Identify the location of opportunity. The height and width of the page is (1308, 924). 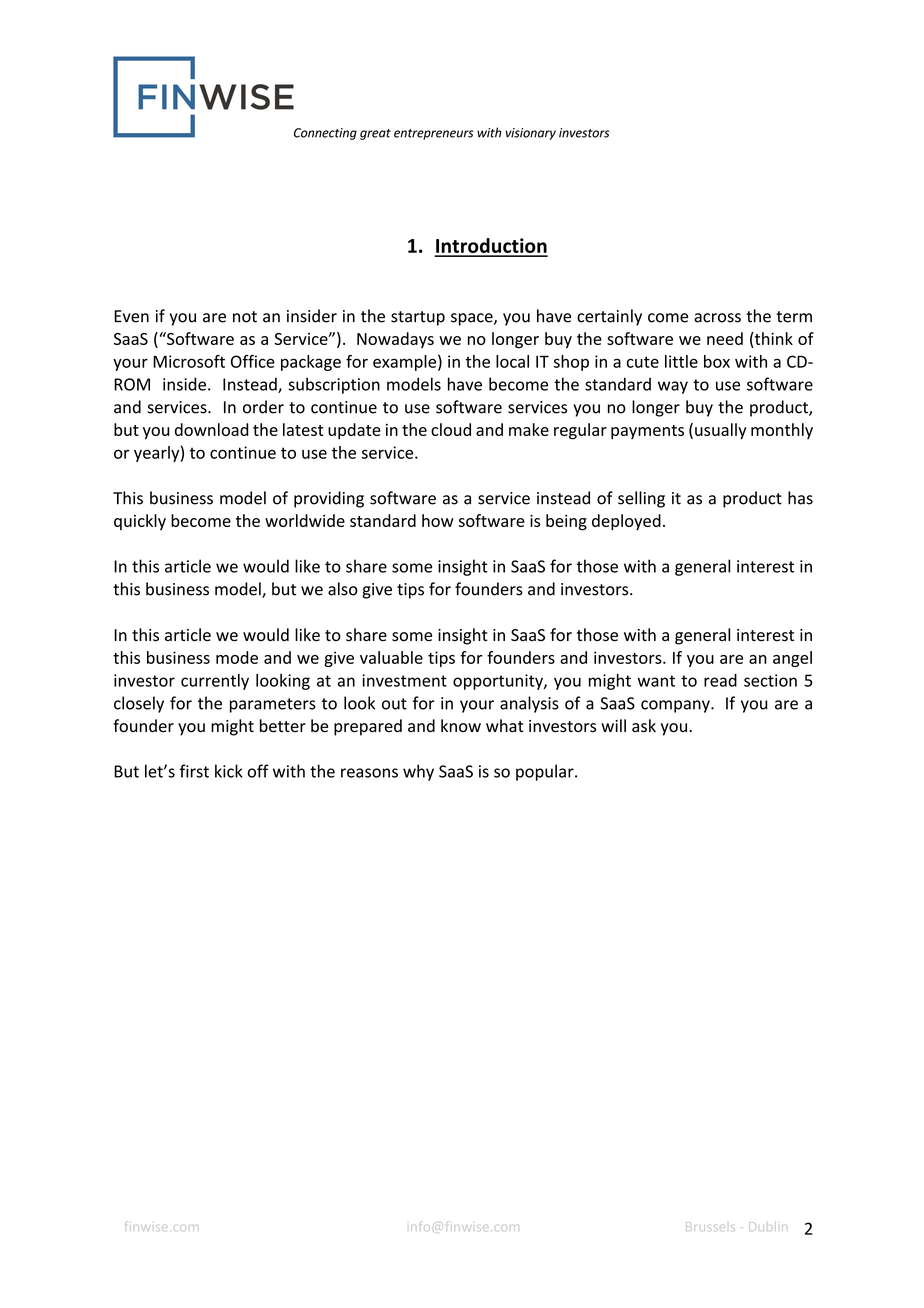
(499, 682).
